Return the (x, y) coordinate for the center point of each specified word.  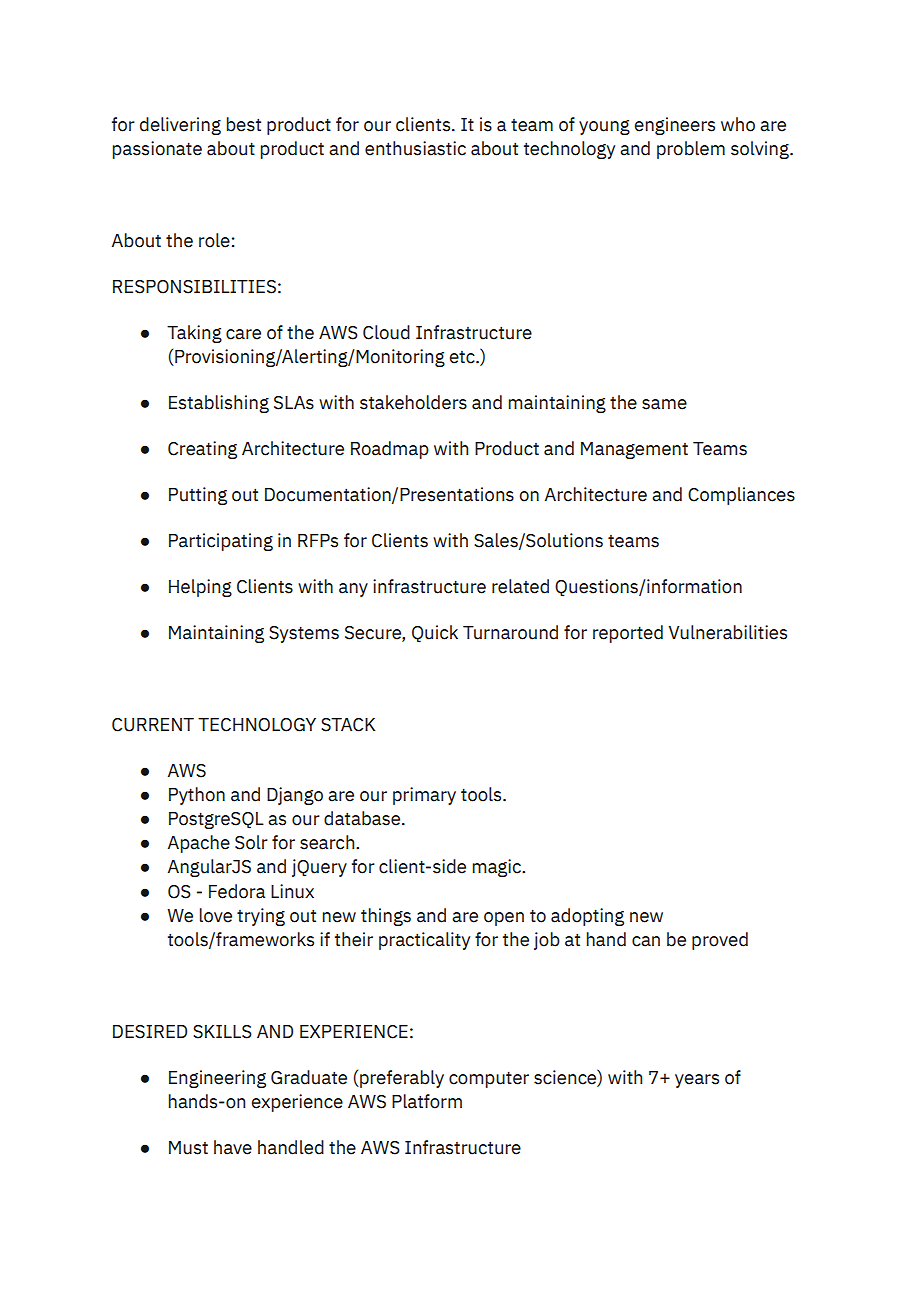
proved (720, 941)
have (233, 1147)
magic (498, 868)
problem (691, 150)
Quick (435, 634)
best (244, 124)
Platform (427, 1101)
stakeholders (413, 402)
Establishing (219, 404)
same (664, 404)
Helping (200, 588)
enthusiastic (415, 148)
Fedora (237, 891)
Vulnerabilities (727, 632)
